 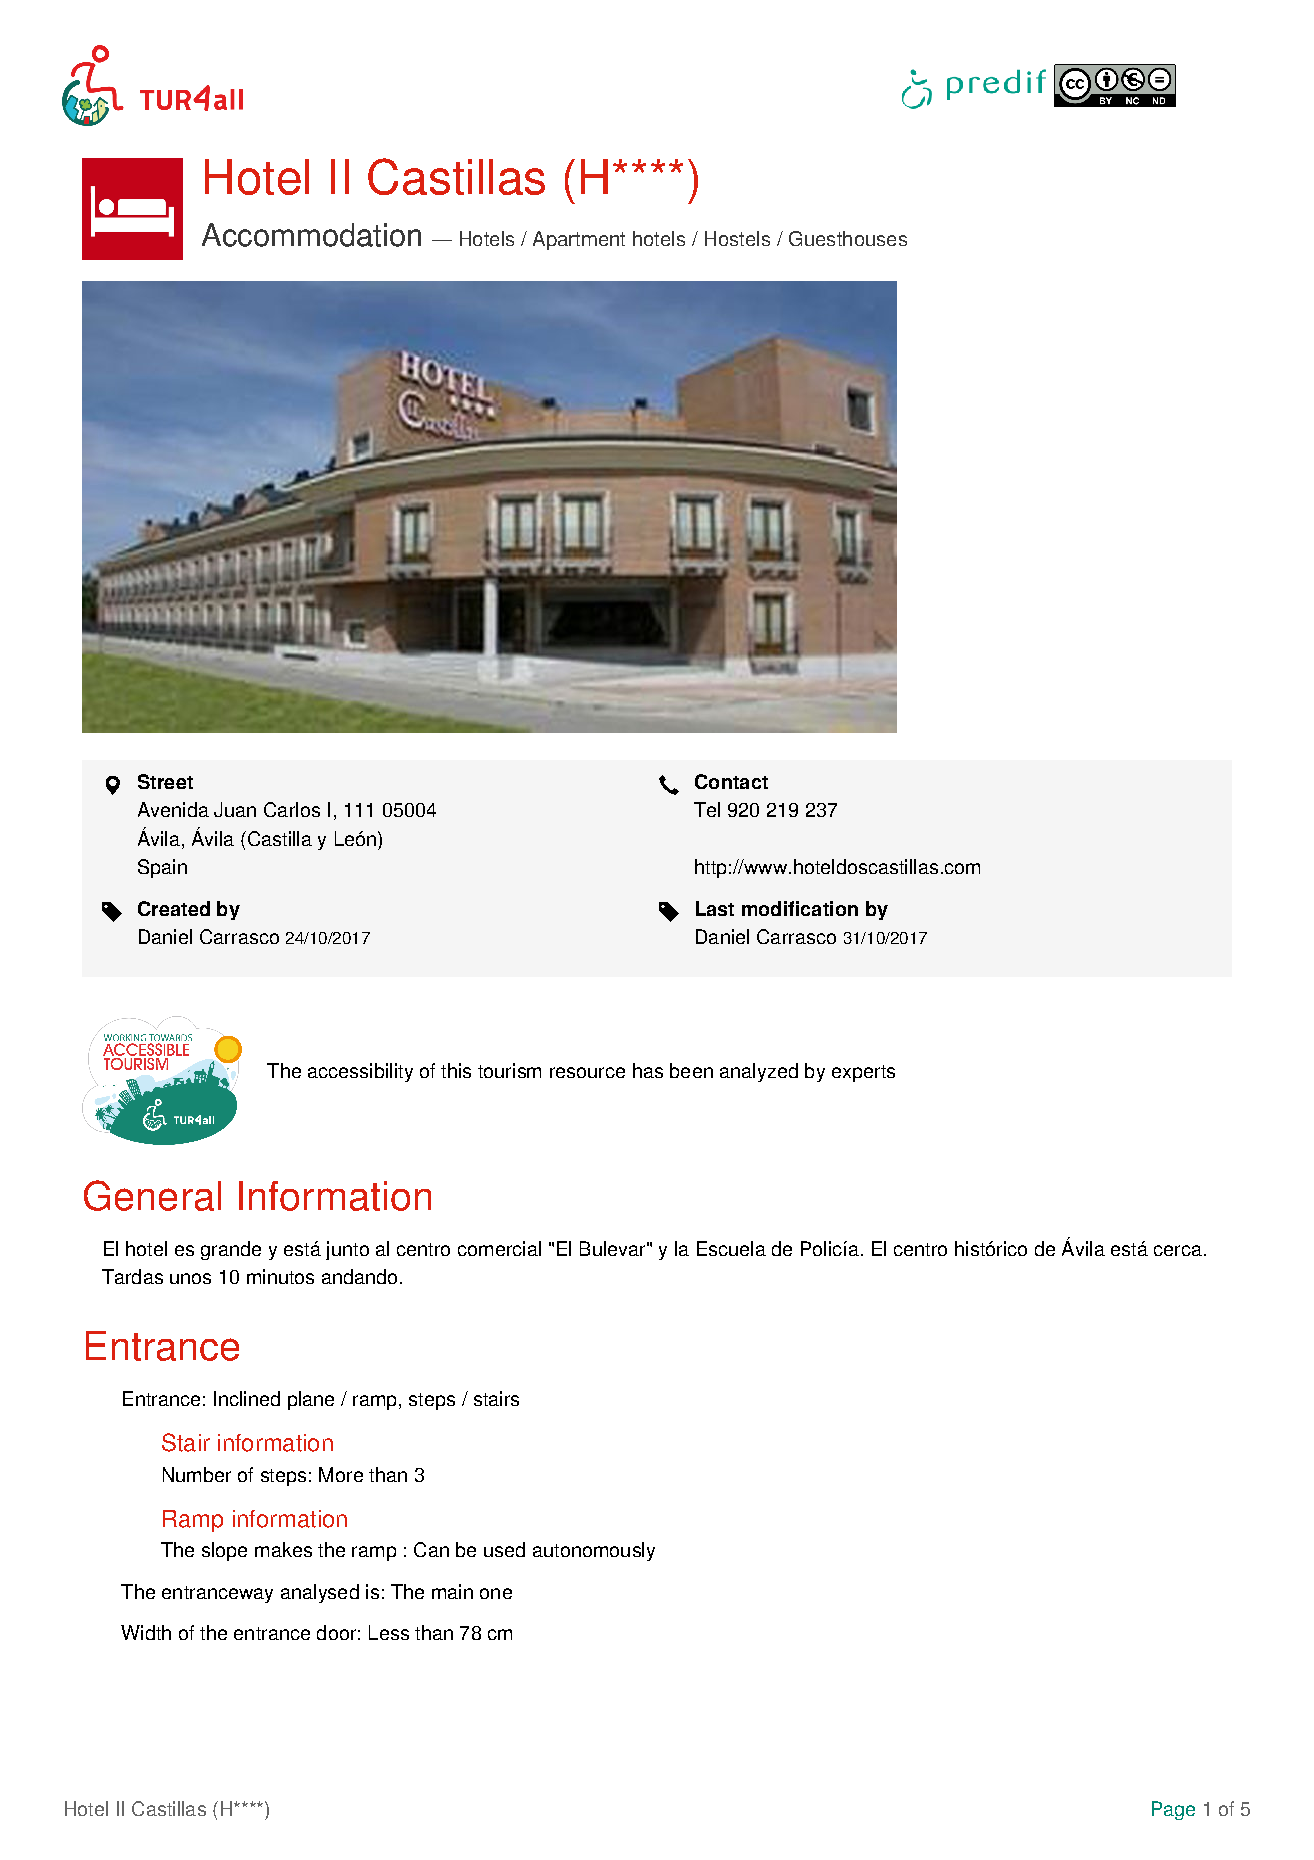 What do you see at coordinates (737, 238) in the screenshot?
I see `Hostels` at bounding box center [737, 238].
